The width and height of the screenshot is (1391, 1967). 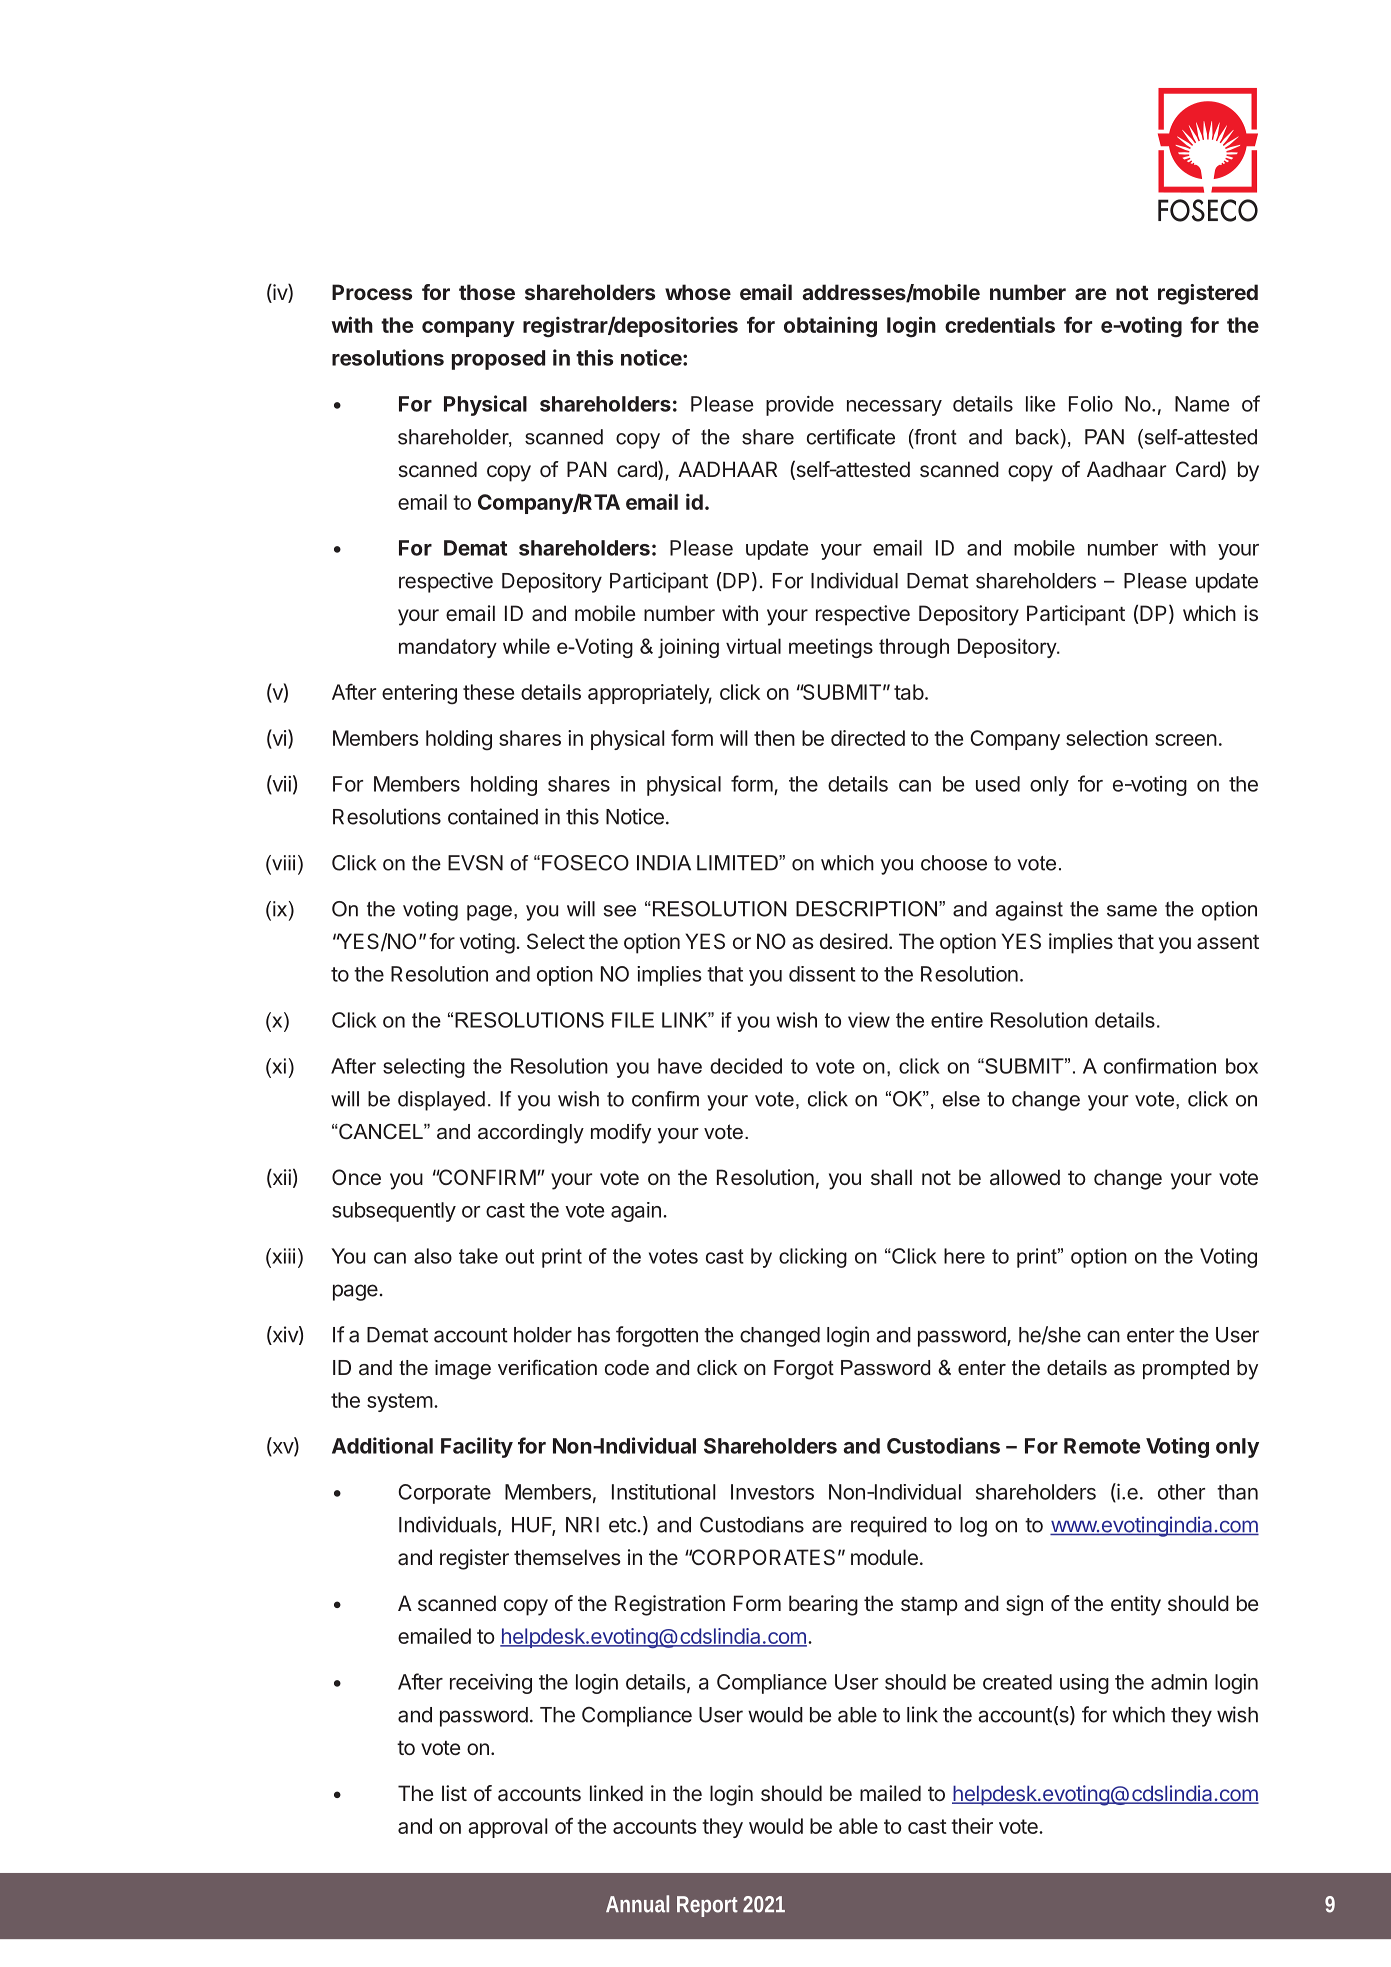 What do you see at coordinates (372, 292) in the screenshot?
I see `Process` at bounding box center [372, 292].
